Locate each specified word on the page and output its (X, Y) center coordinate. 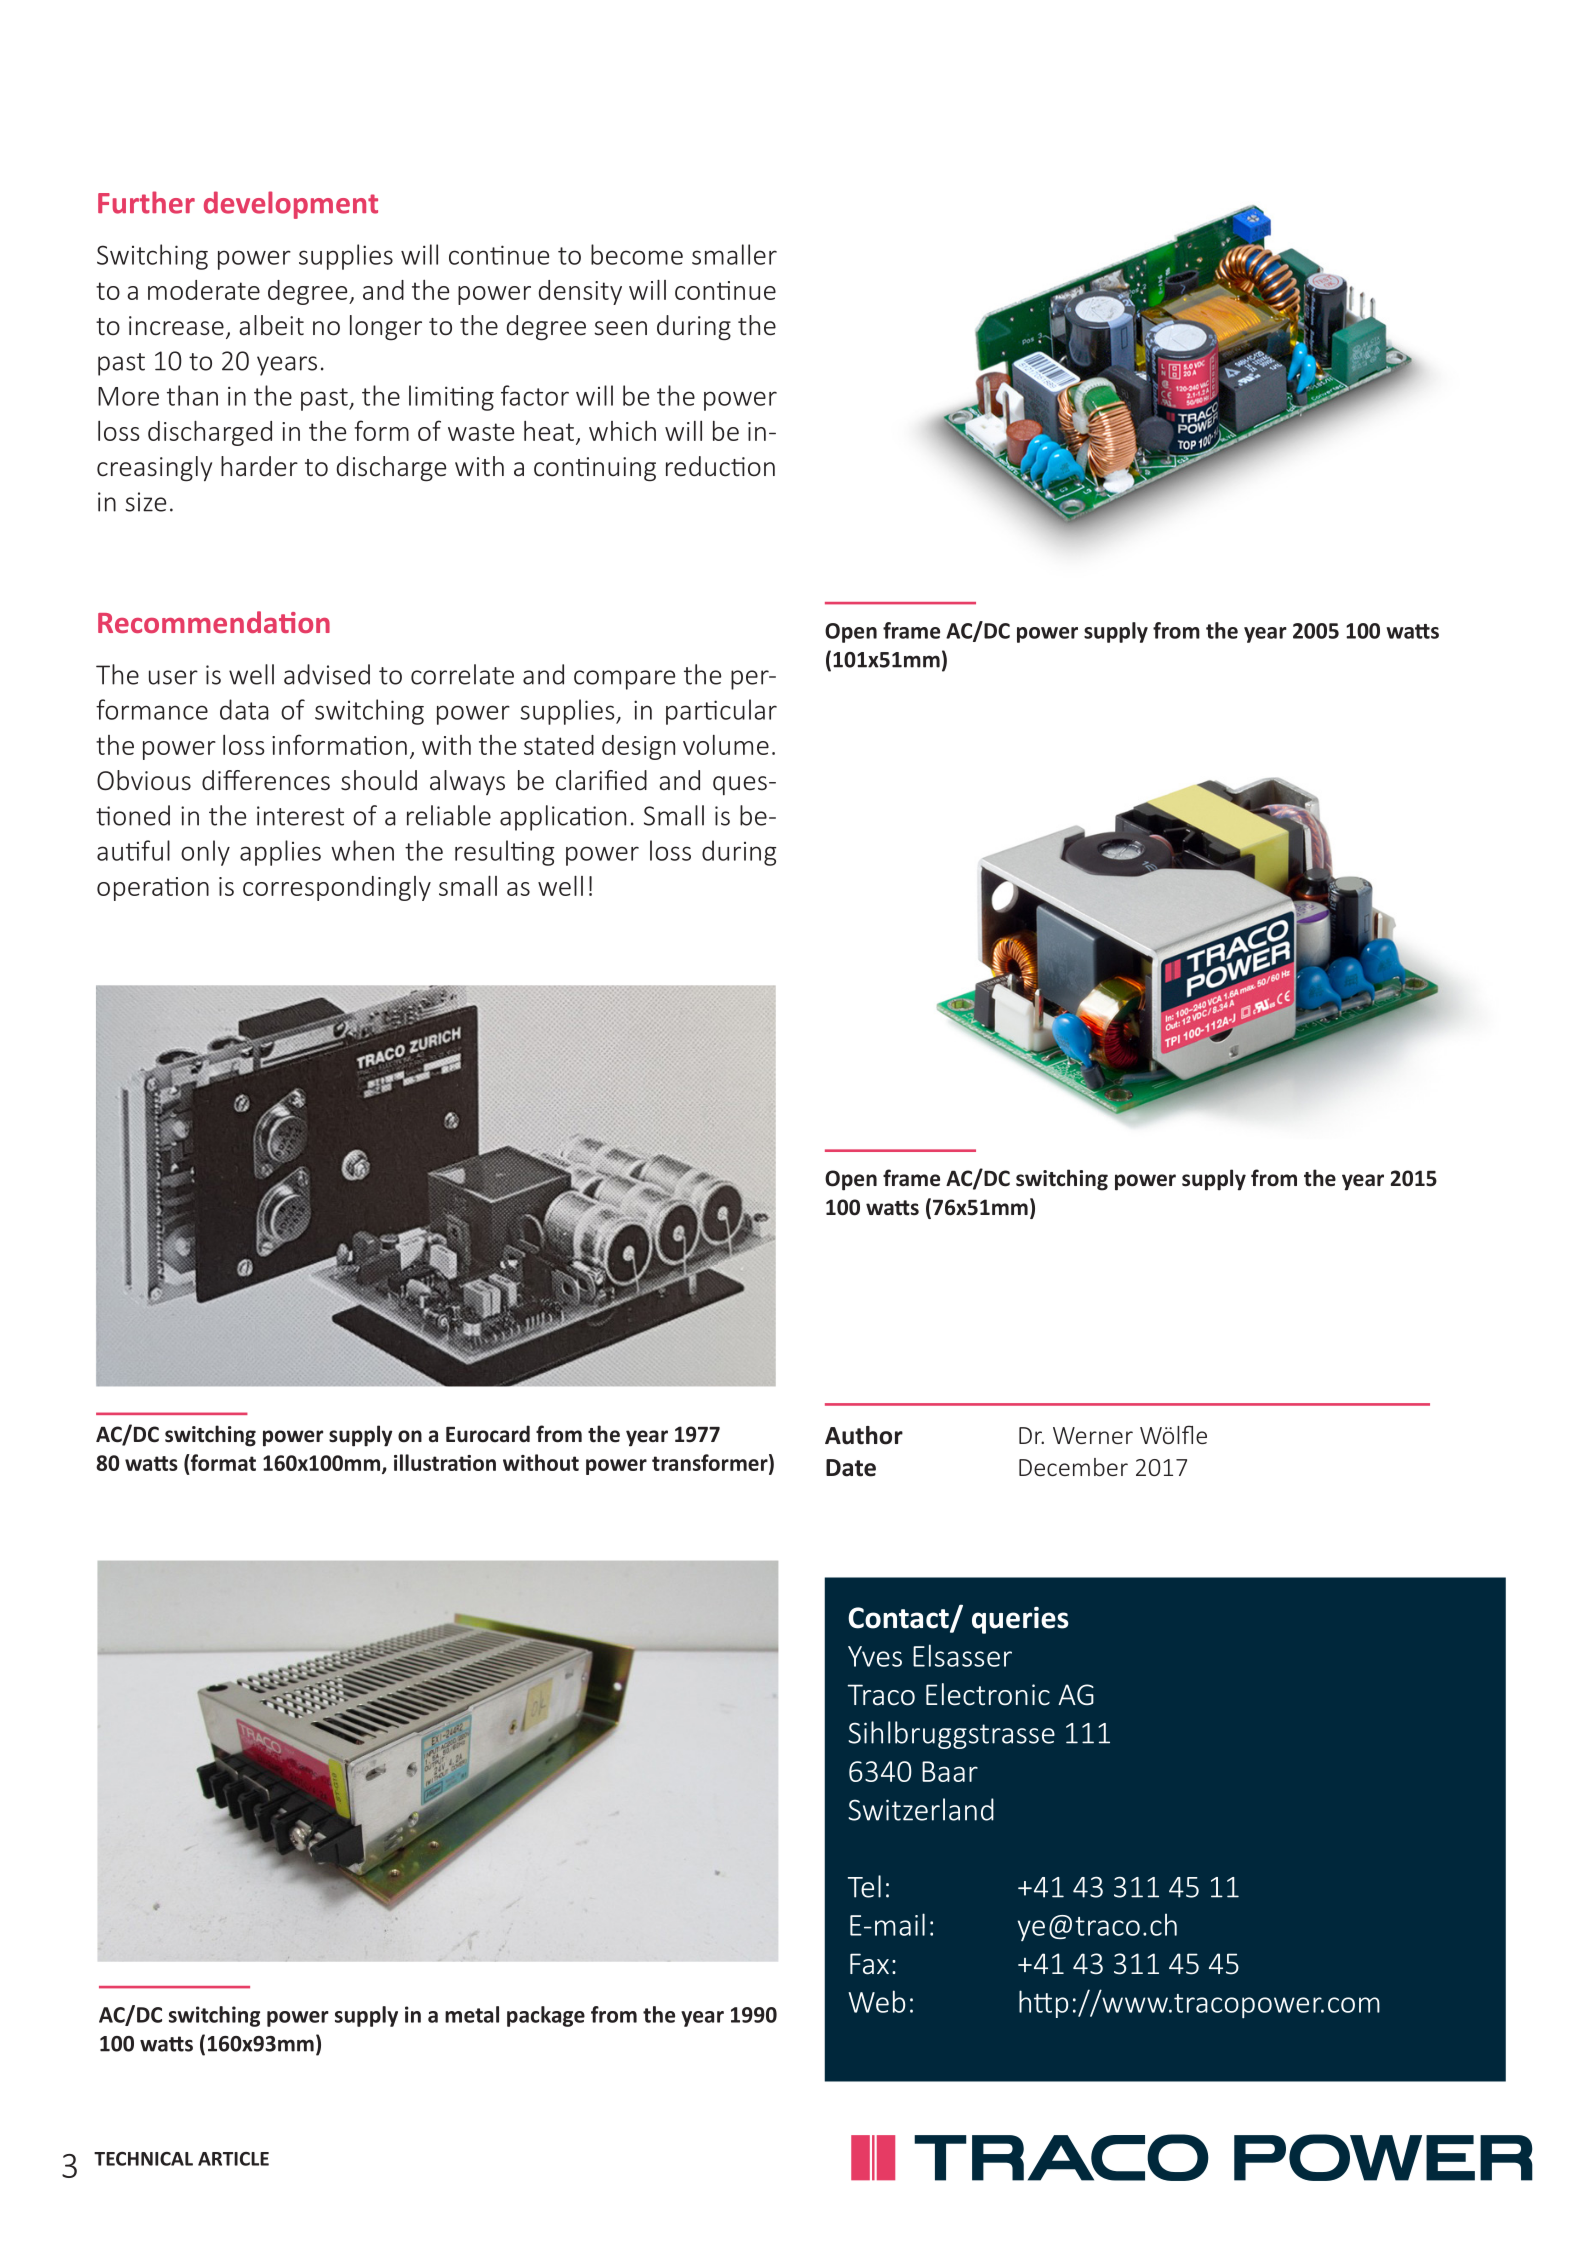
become (637, 254)
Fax (869, 1964)
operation (153, 889)
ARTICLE (233, 2159)
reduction (720, 466)
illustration (445, 1462)
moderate (204, 290)
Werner (1093, 1435)
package (546, 2016)
